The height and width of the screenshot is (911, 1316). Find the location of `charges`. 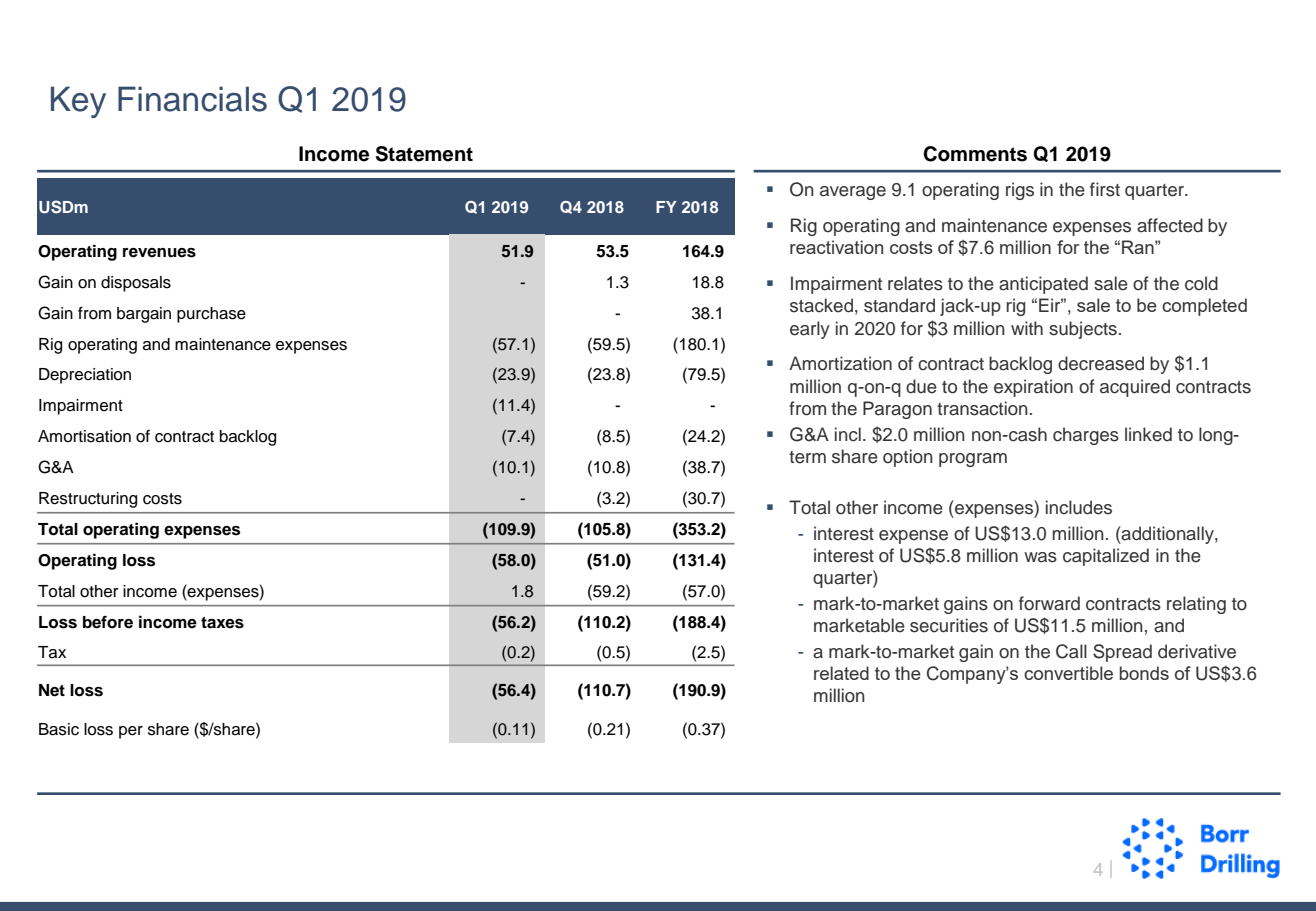

charges is located at coordinates (1086, 436).
